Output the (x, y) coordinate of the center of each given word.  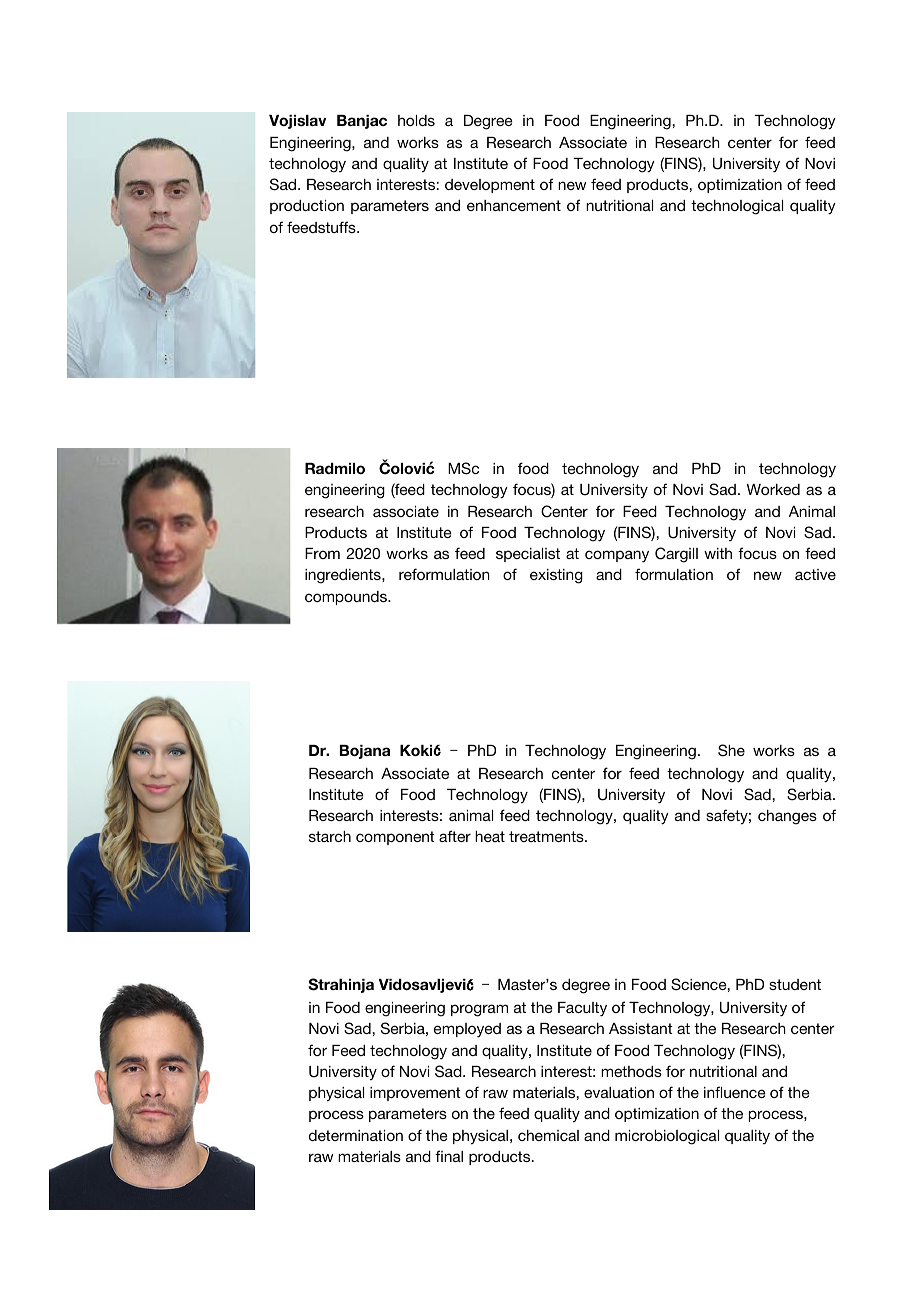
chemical (548, 1135)
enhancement (514, 205)
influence (735, 1092)
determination (356, 1135)
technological (737, 207)
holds (416, 120)
